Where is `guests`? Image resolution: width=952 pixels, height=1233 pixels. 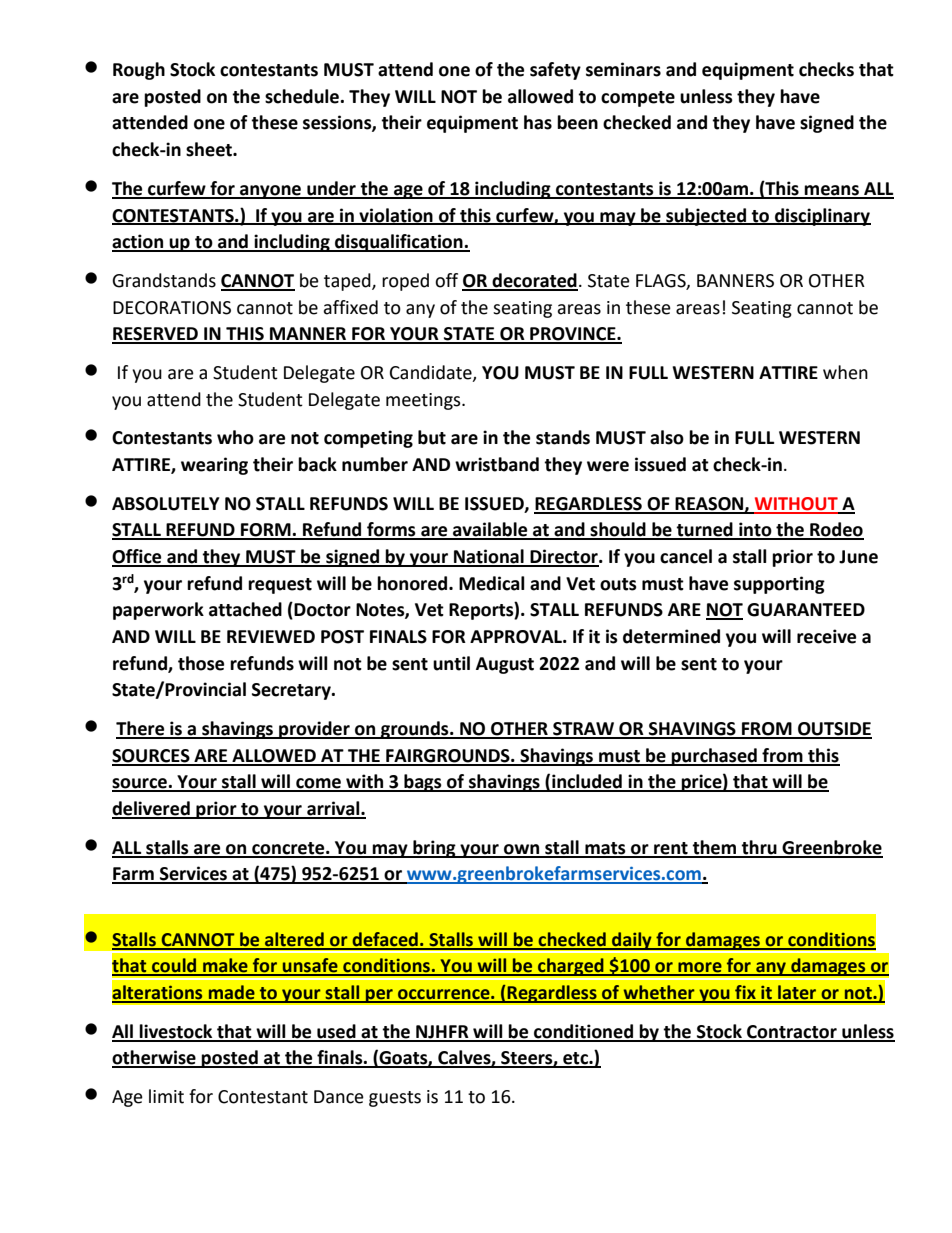
guests is located at coordinates (395, 1099).
